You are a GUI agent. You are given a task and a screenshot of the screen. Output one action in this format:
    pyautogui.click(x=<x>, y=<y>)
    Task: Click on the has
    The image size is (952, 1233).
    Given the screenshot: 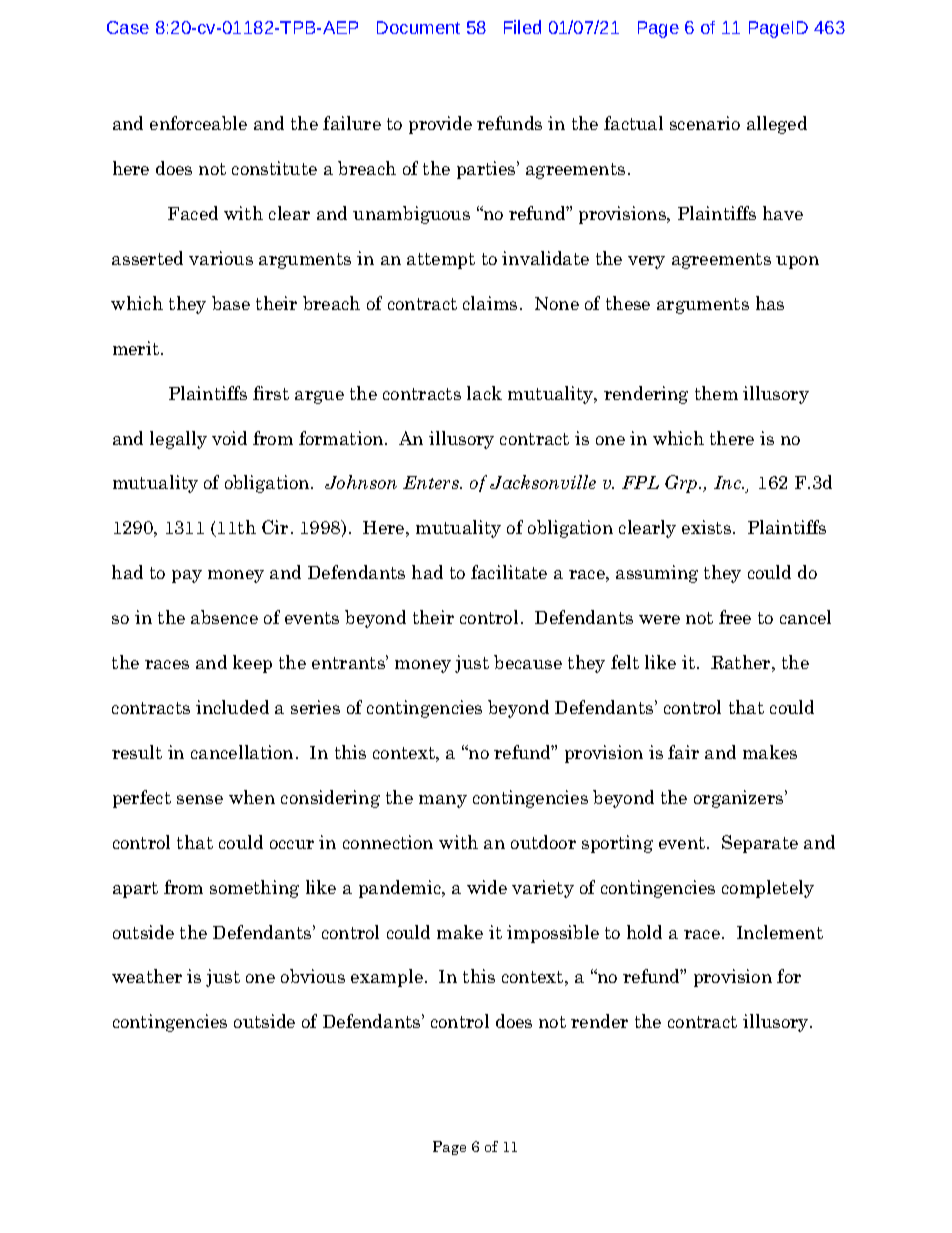 What is the action you would take?
    pyautogui.click(x=770, y=303)
